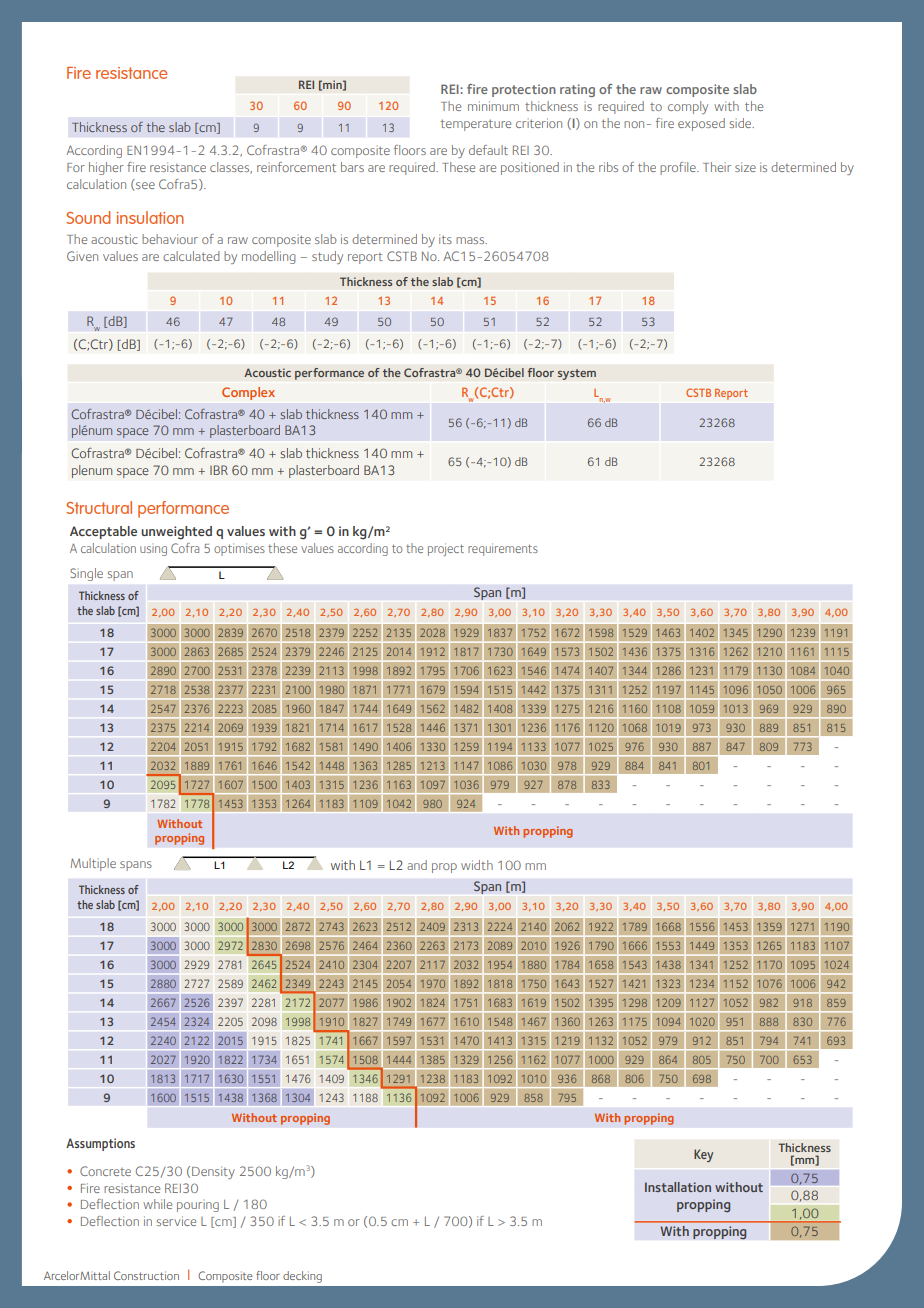  Describe the element at coordinates (213, 1172) in the page. I see `Density` at that location.
